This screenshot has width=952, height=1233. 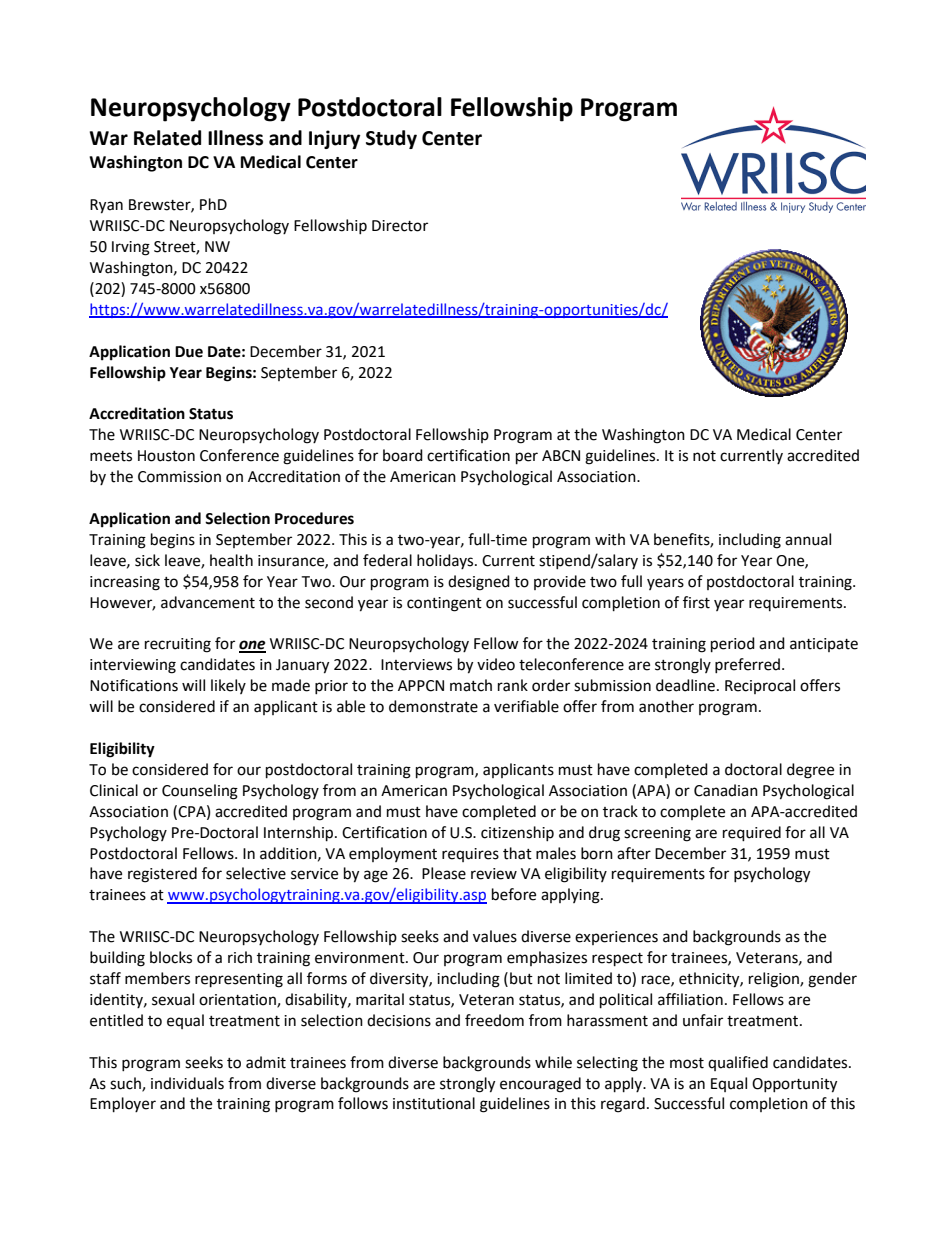 What do you see at coordinates (391, 139) in the screenshot?
I see `Study` at bounding box center [391, 139].
